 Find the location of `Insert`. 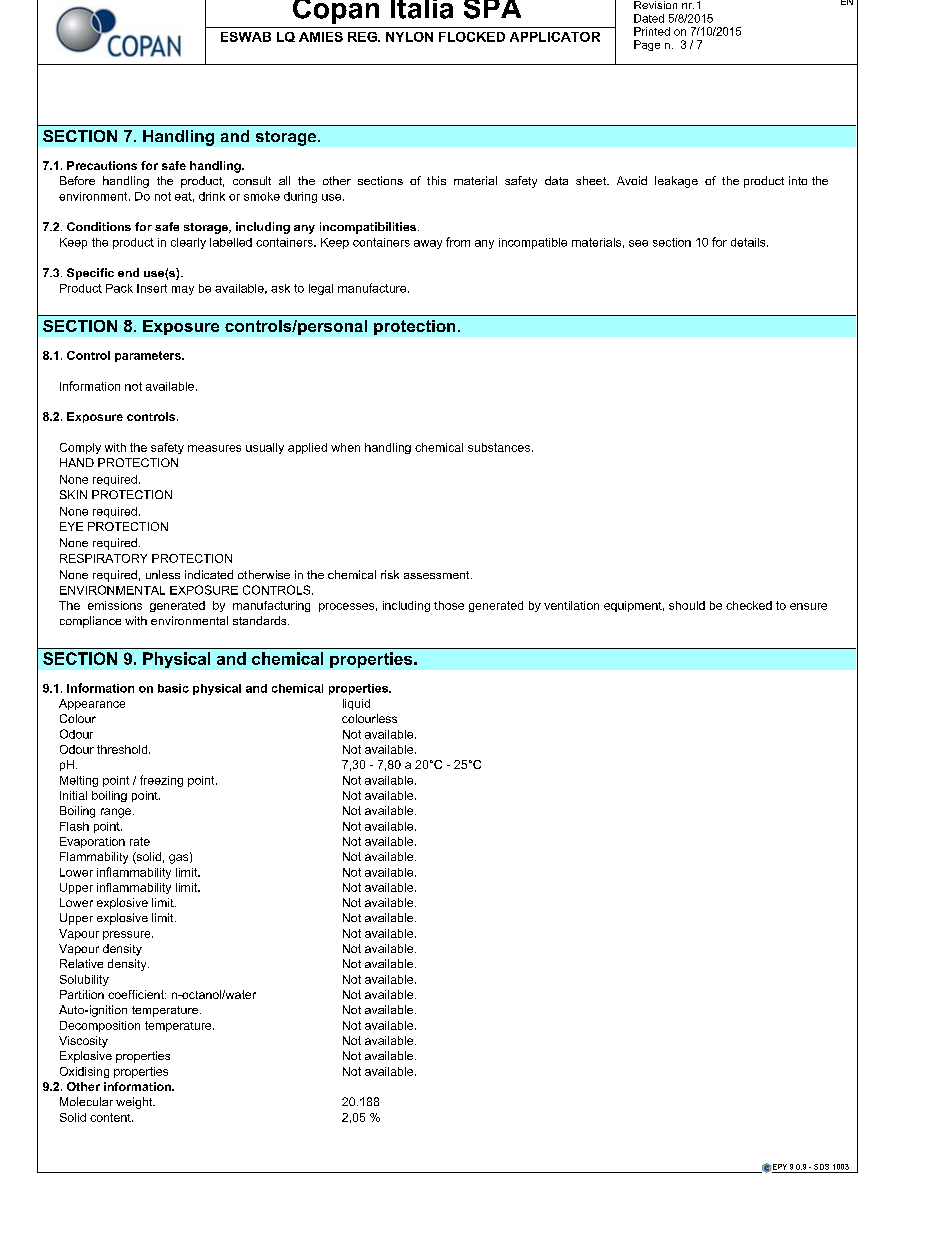

Insert is located at coordinates (152, 288).
